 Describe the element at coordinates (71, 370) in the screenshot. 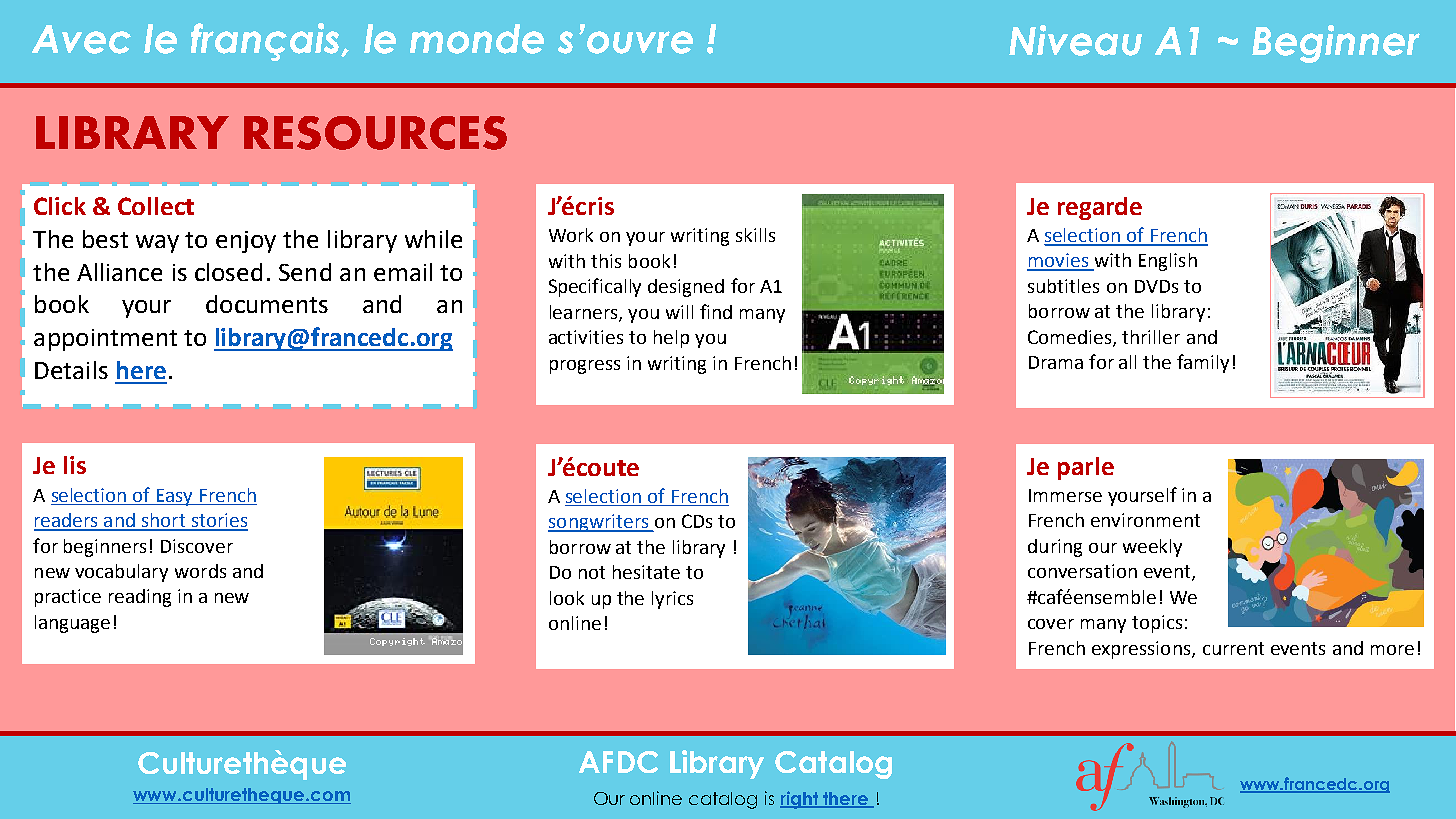

I see `Details` at that location.
